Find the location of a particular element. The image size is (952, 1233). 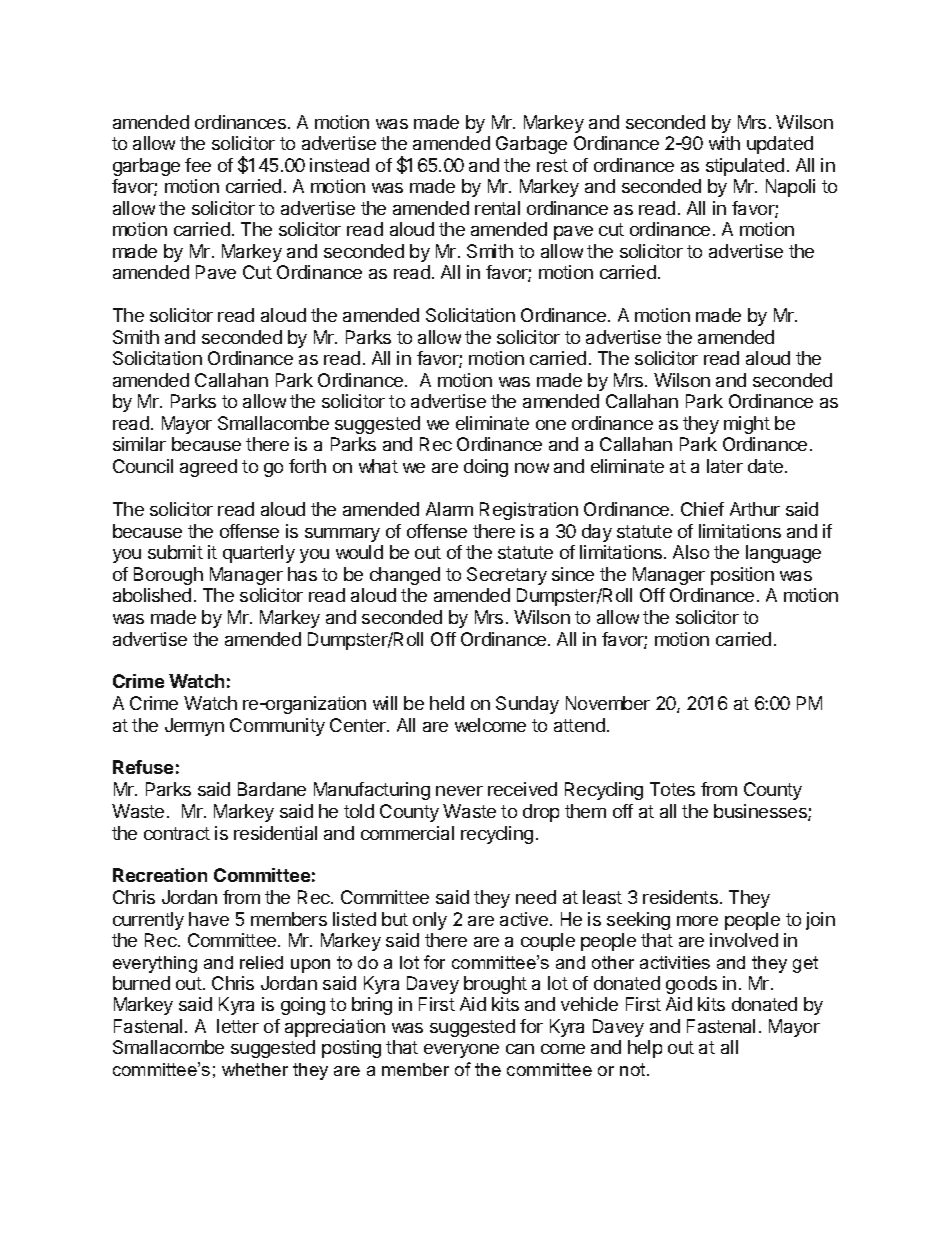

fee is located at coordinates (198, 165).
